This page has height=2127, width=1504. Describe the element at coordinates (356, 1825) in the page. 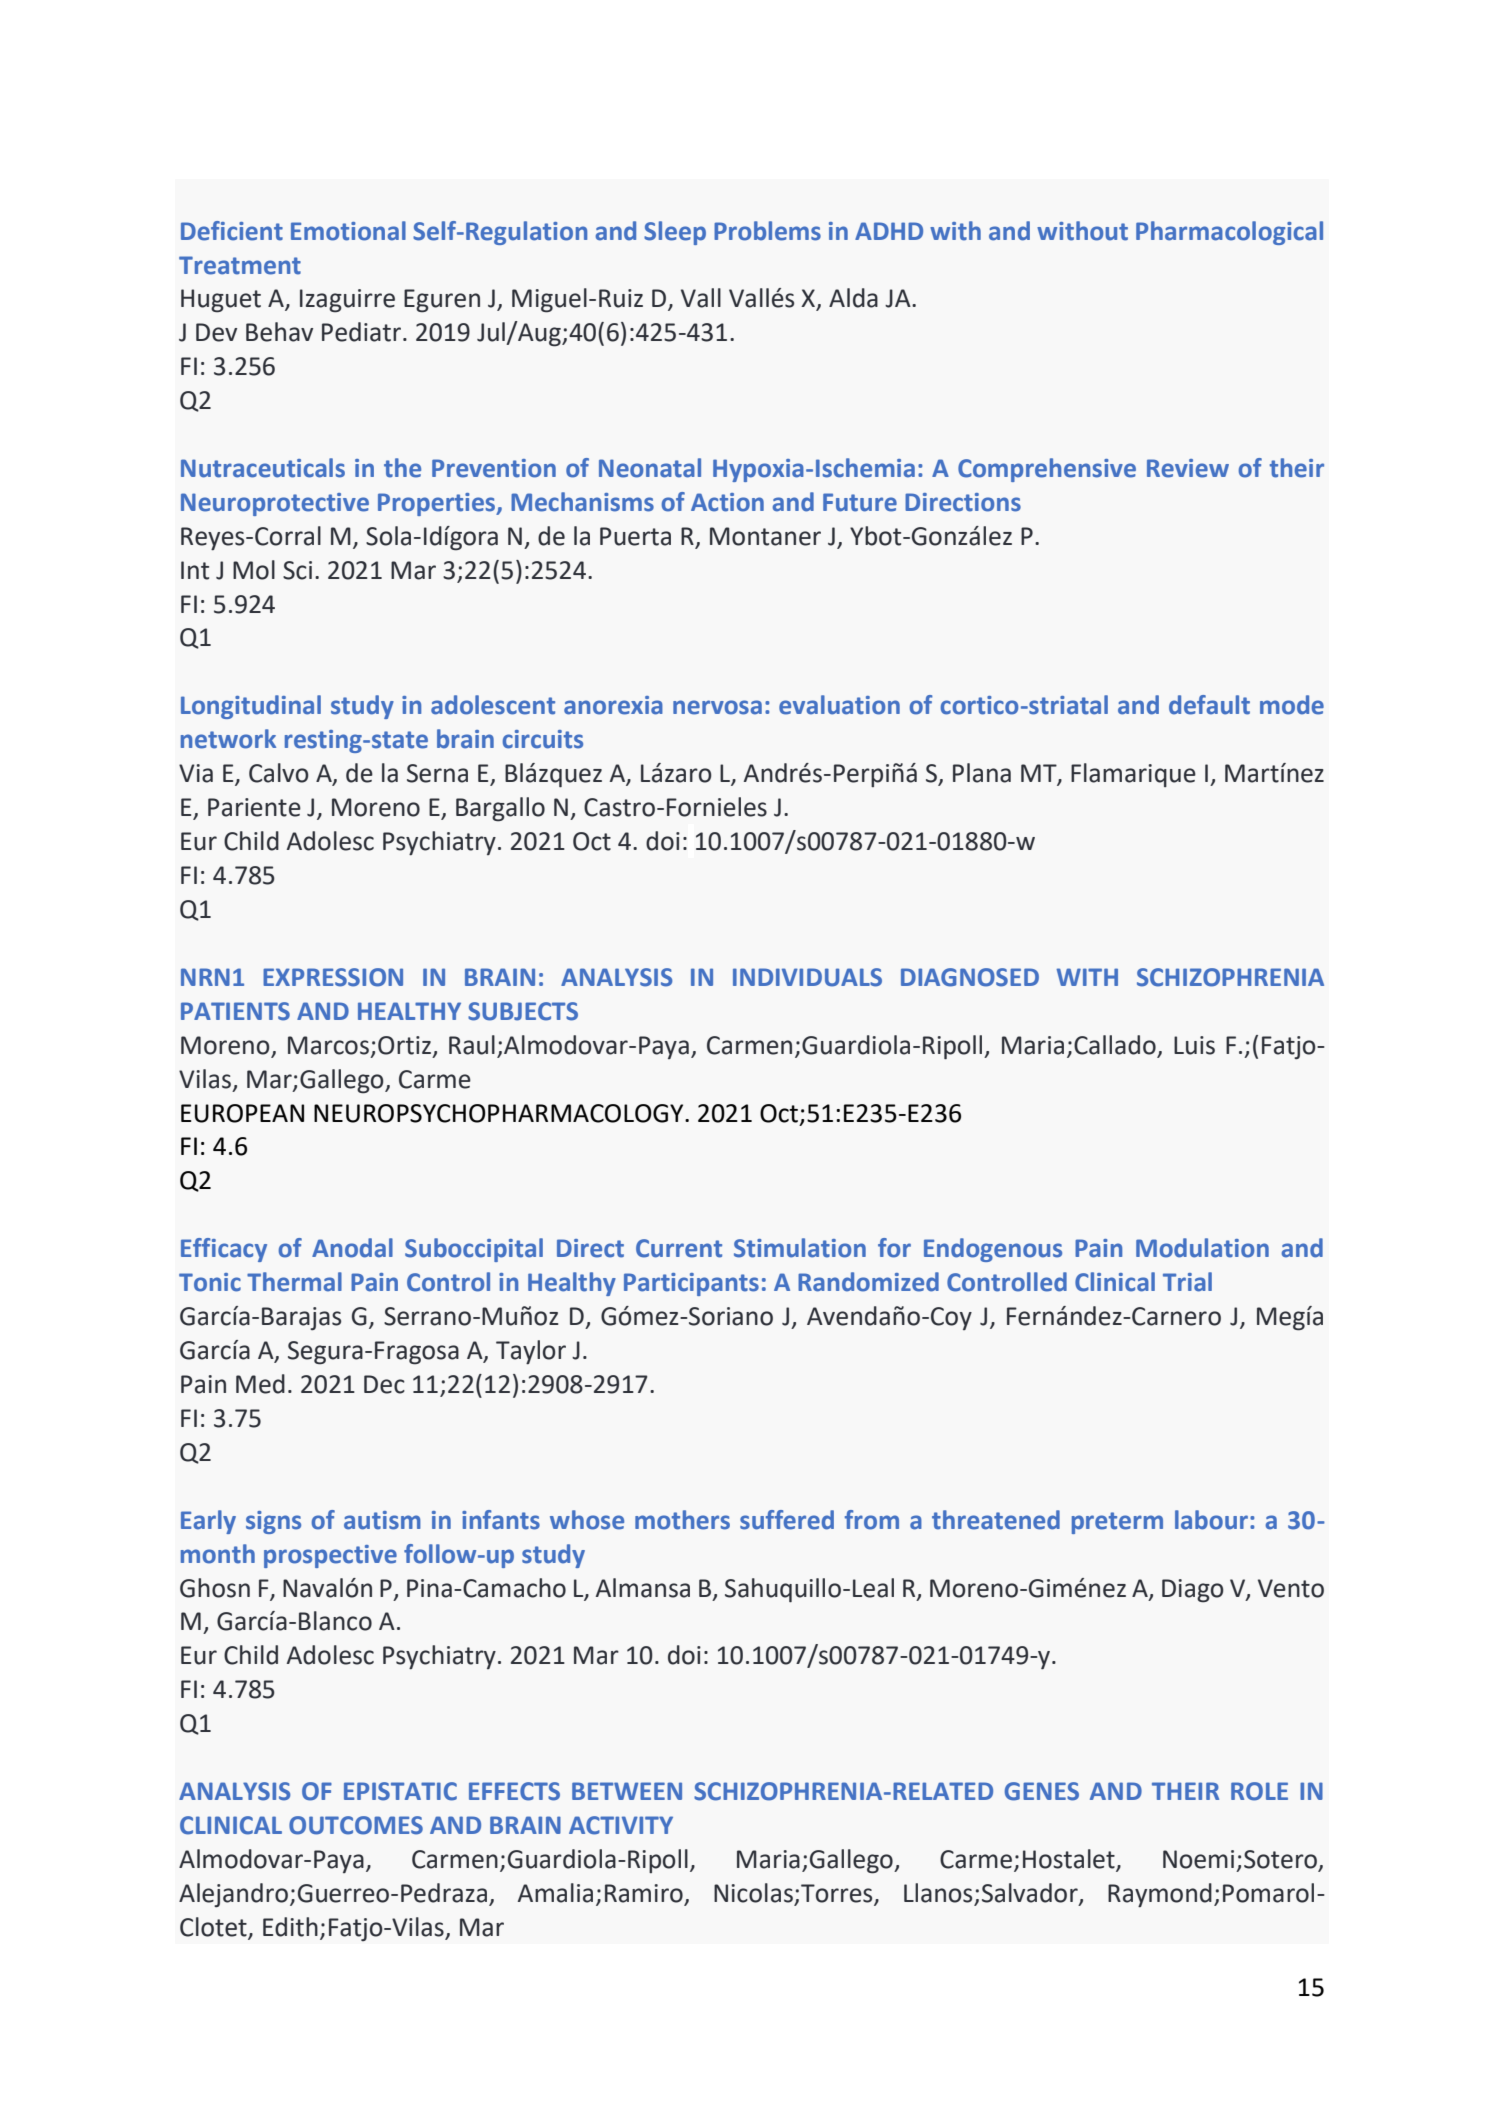

I see `OUTCOMES` at that location.
